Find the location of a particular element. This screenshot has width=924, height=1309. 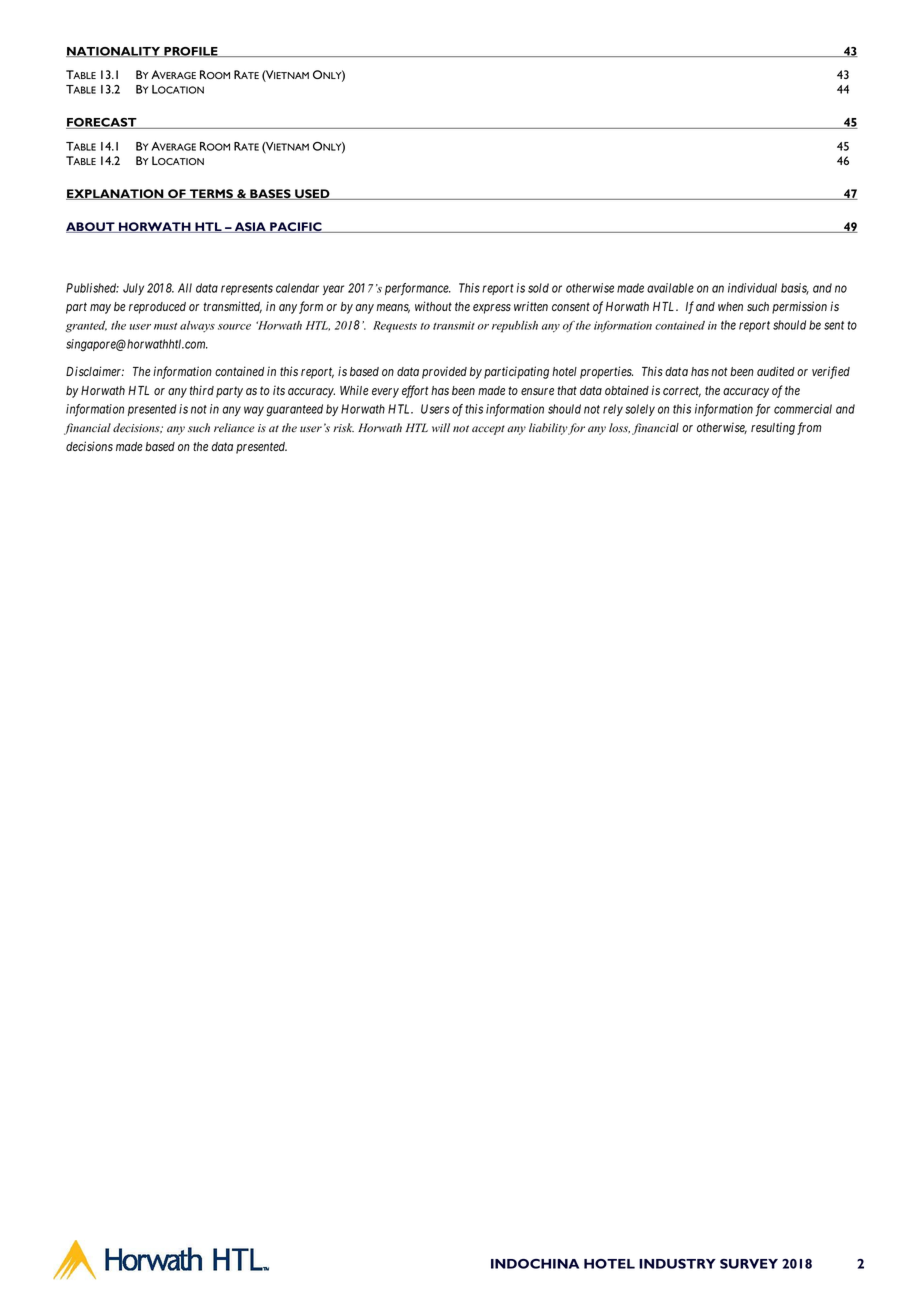

reliance is located at coordinates (234, 428).
